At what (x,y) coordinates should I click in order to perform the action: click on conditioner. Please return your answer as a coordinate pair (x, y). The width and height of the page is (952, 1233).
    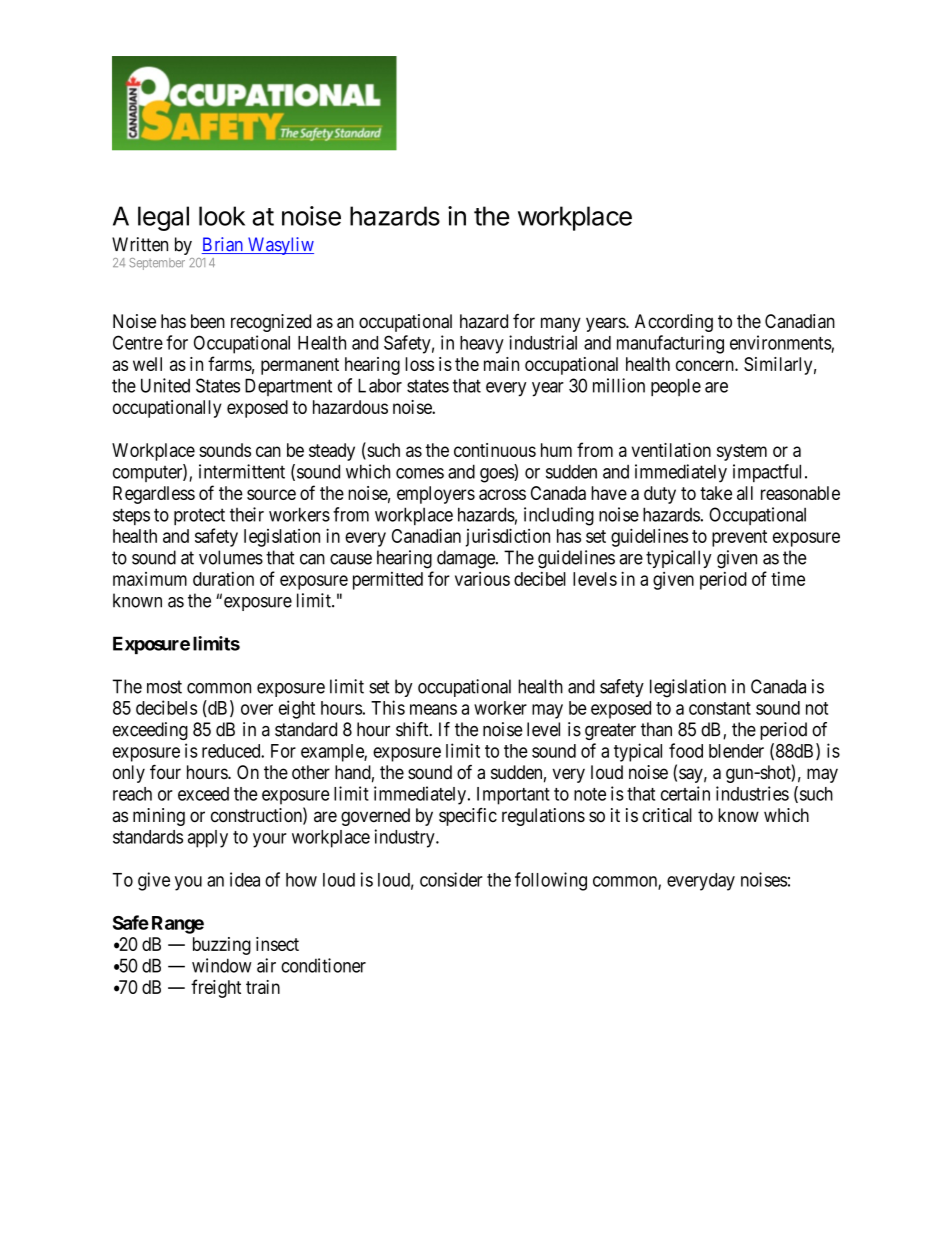
    Looking at the image, I should click on (323, 965).
